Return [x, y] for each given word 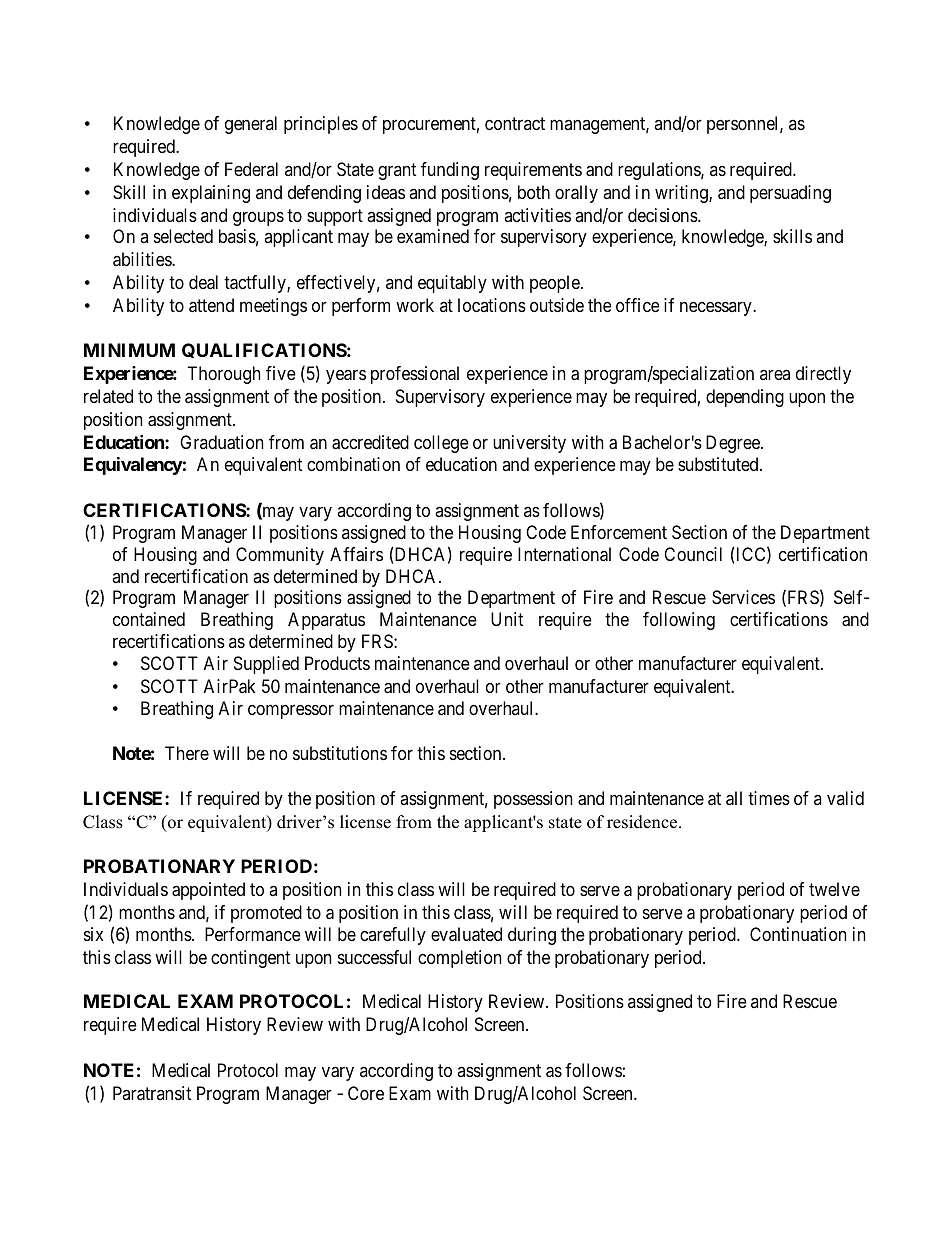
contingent [250, 959]
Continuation [798, 934]
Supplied [266, 665]
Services [743, 597]
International [564, 554]
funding [450, 171]
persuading [790, 194]
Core [366, 1093]
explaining [211, 194]
